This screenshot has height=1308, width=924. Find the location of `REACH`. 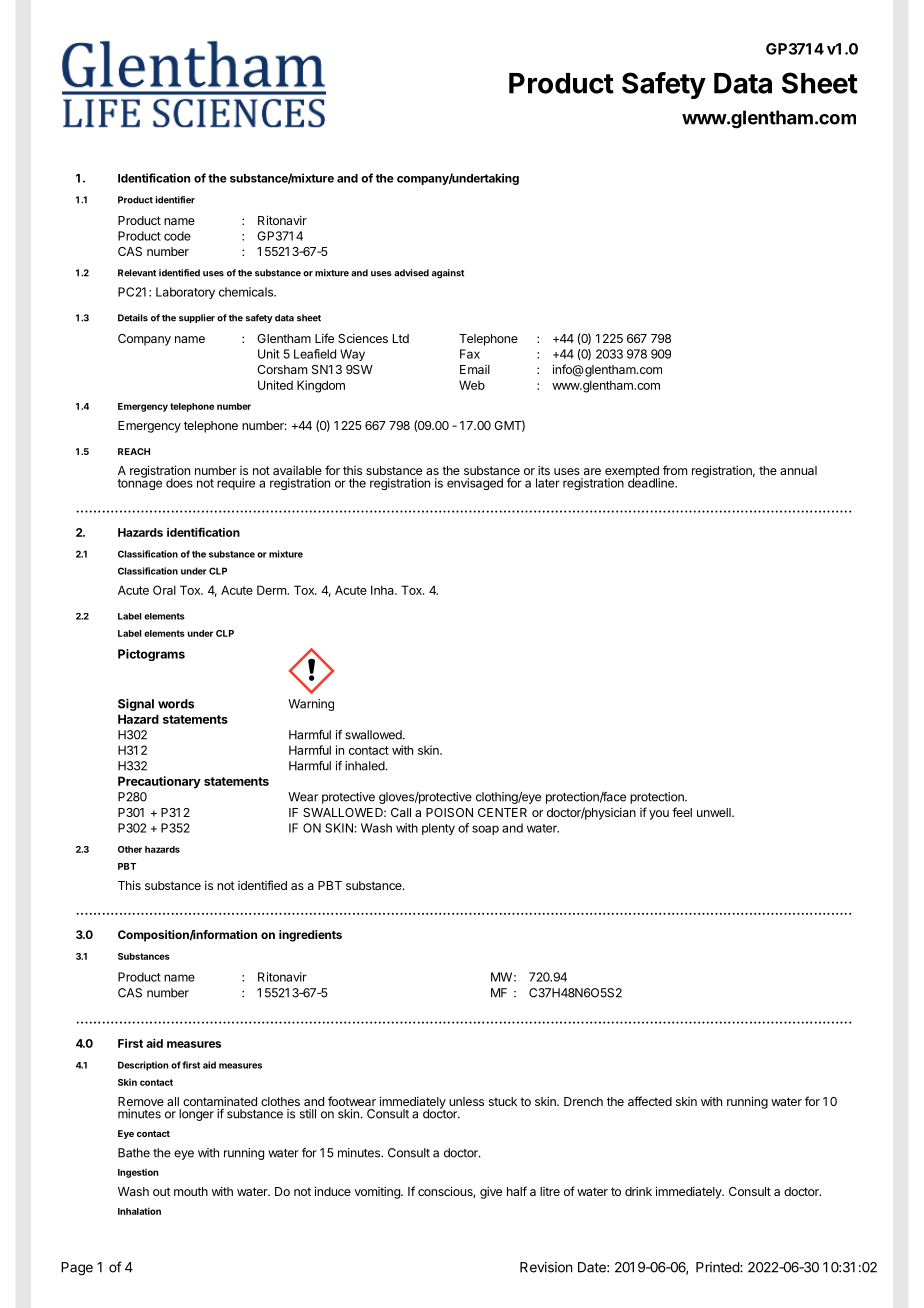

REACH is located at coordinates (134, 451).
